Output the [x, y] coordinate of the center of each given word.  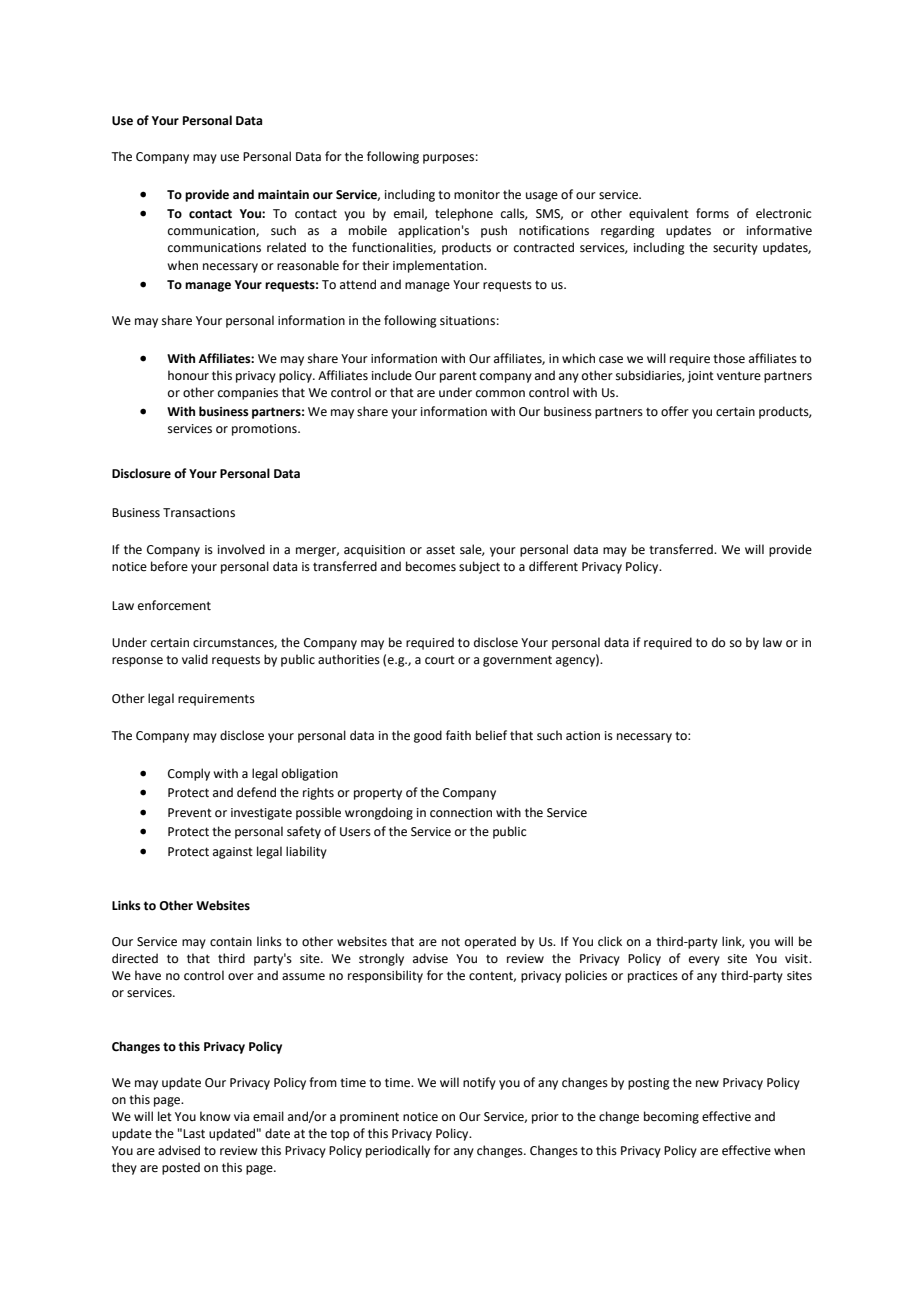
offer [675, 411]
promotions [265, 430]
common [500, 394]
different [553, 566]
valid [195, 659]
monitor [477, 195]
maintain [283, 195]
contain [231, 942]
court [440, 660]
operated [490, 942]
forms [712, 213]
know [215, 1116]
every [704, 961]
